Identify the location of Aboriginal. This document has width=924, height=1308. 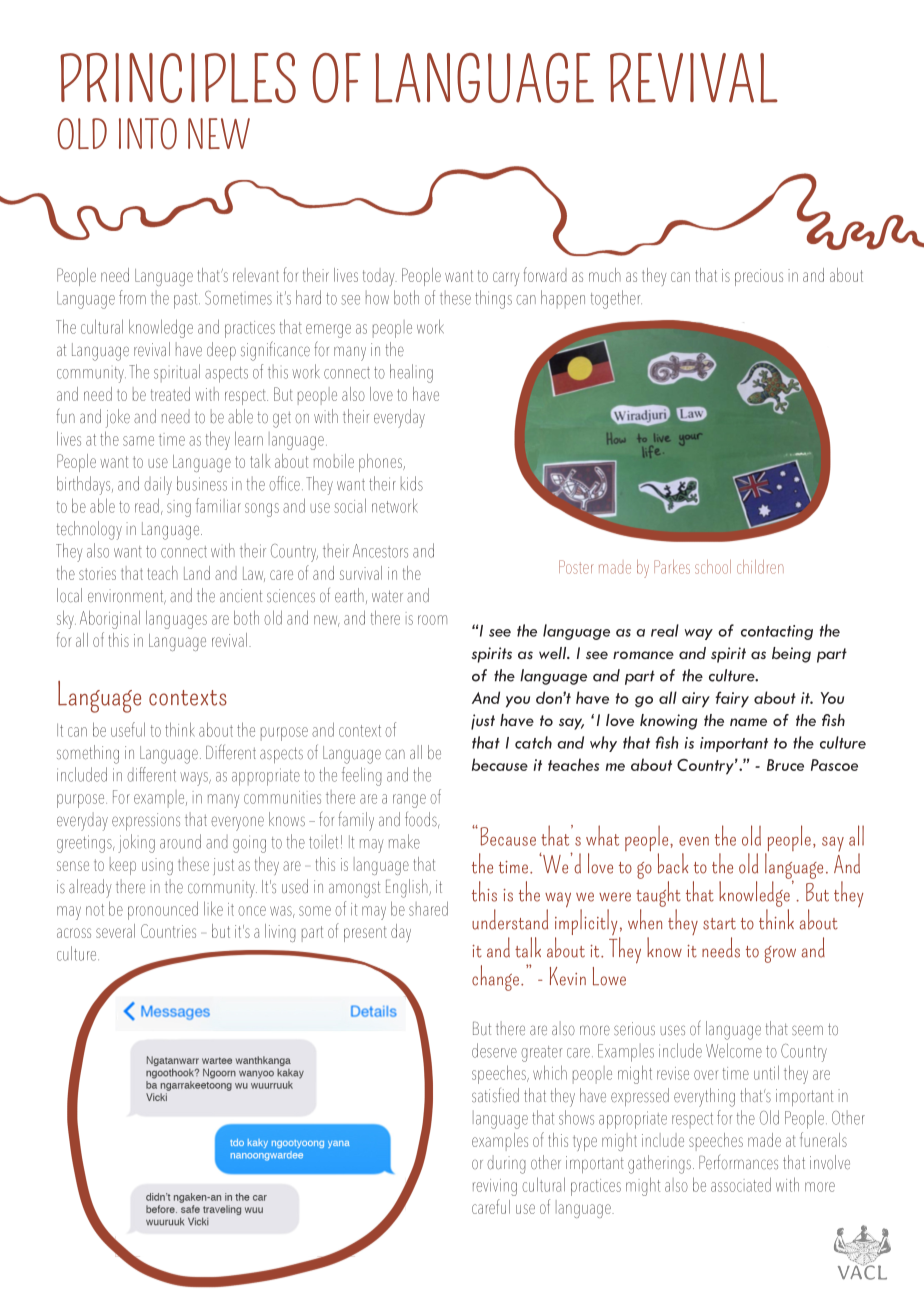
(110, 619).
